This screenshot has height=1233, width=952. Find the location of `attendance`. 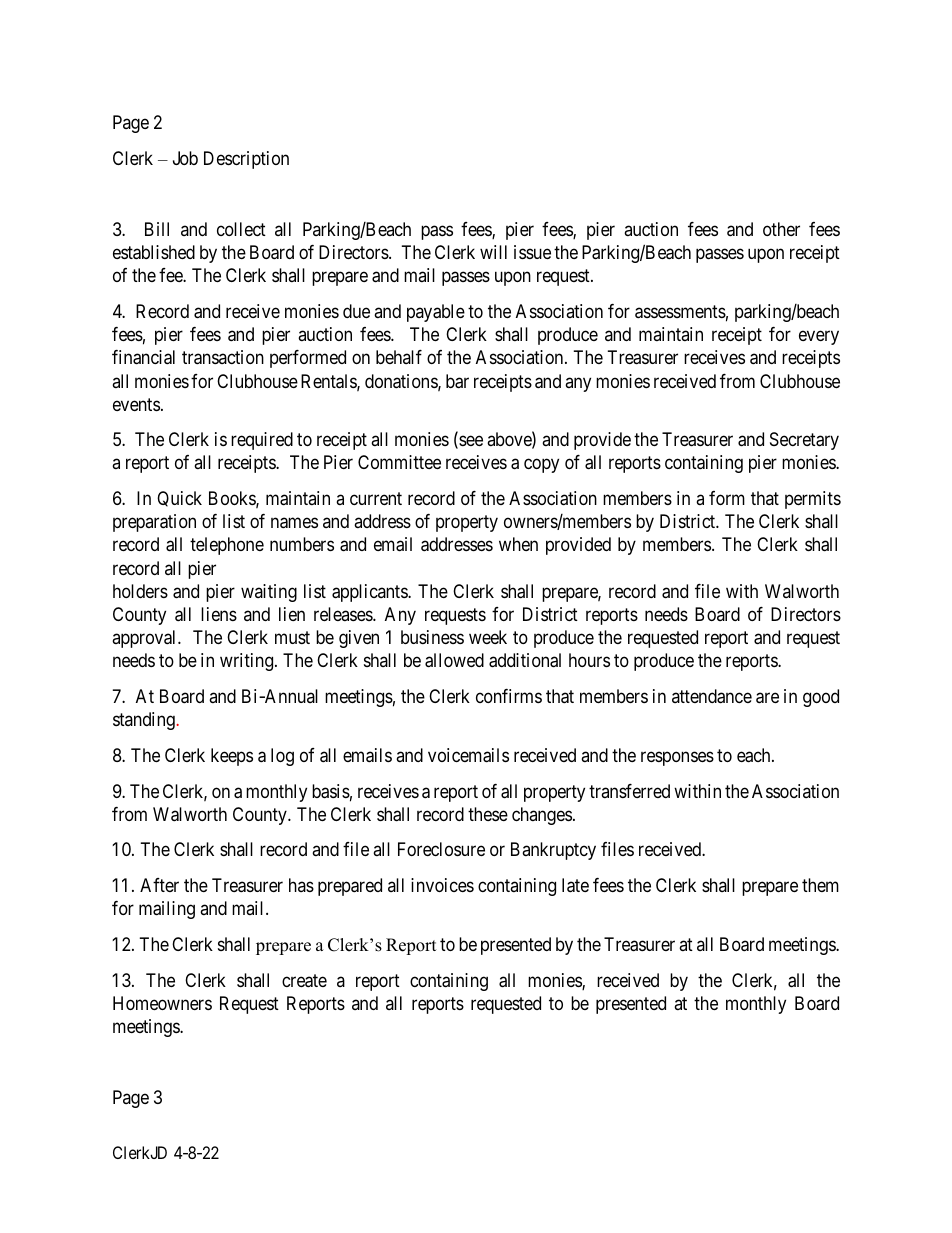

attendance is located at coordinates (712, 696).
